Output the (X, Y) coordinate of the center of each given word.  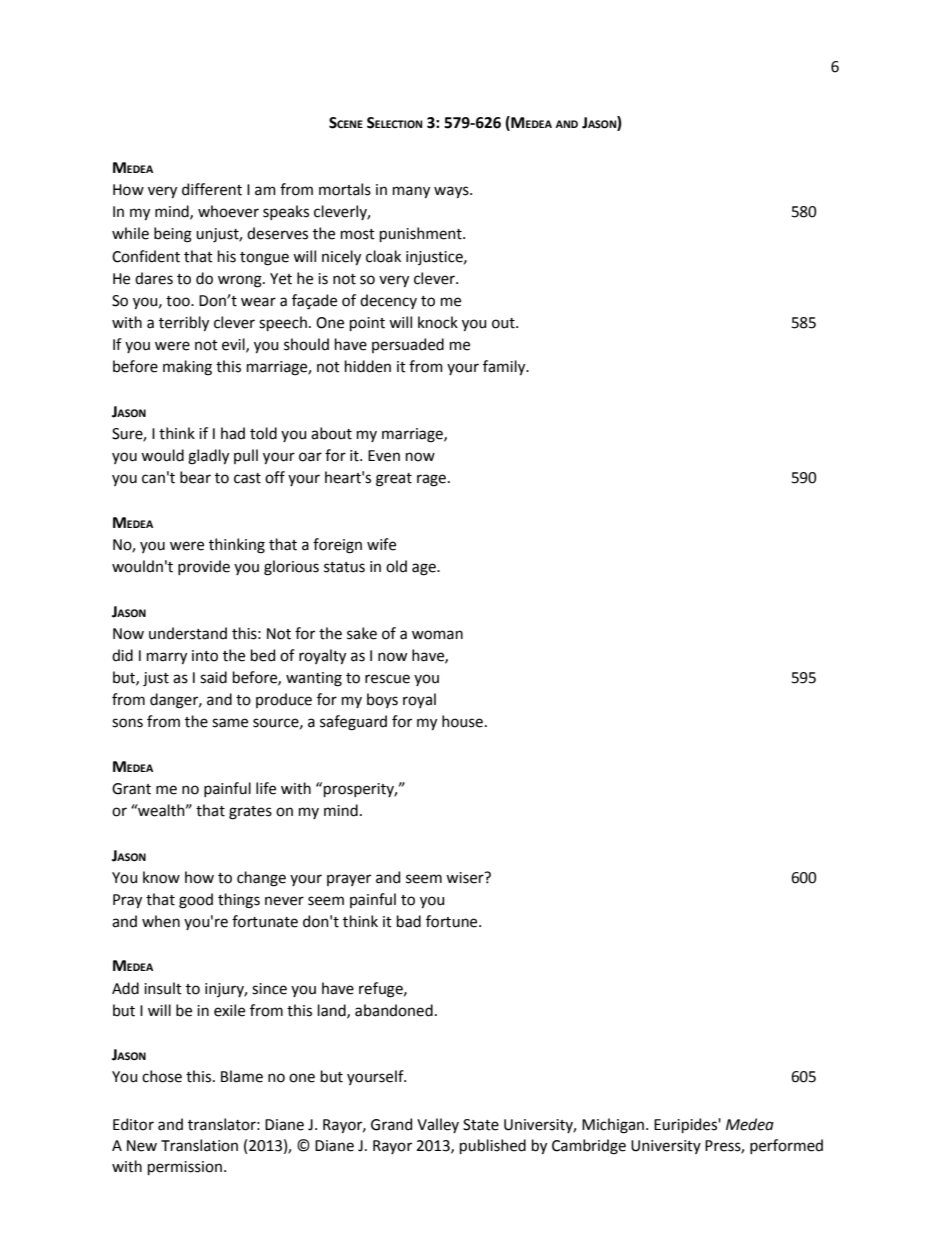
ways (452, 192)
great (394, 480)
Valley (438, 1125)
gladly (208, 457)
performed (786, 1146)
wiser (466, 878)
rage (431, 480)
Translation (199, 1145)
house (462, 721)
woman (437, 635)
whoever (228, 211)
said (213, 677)
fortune (453, 921)
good (196, 901)
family (505, 367)
